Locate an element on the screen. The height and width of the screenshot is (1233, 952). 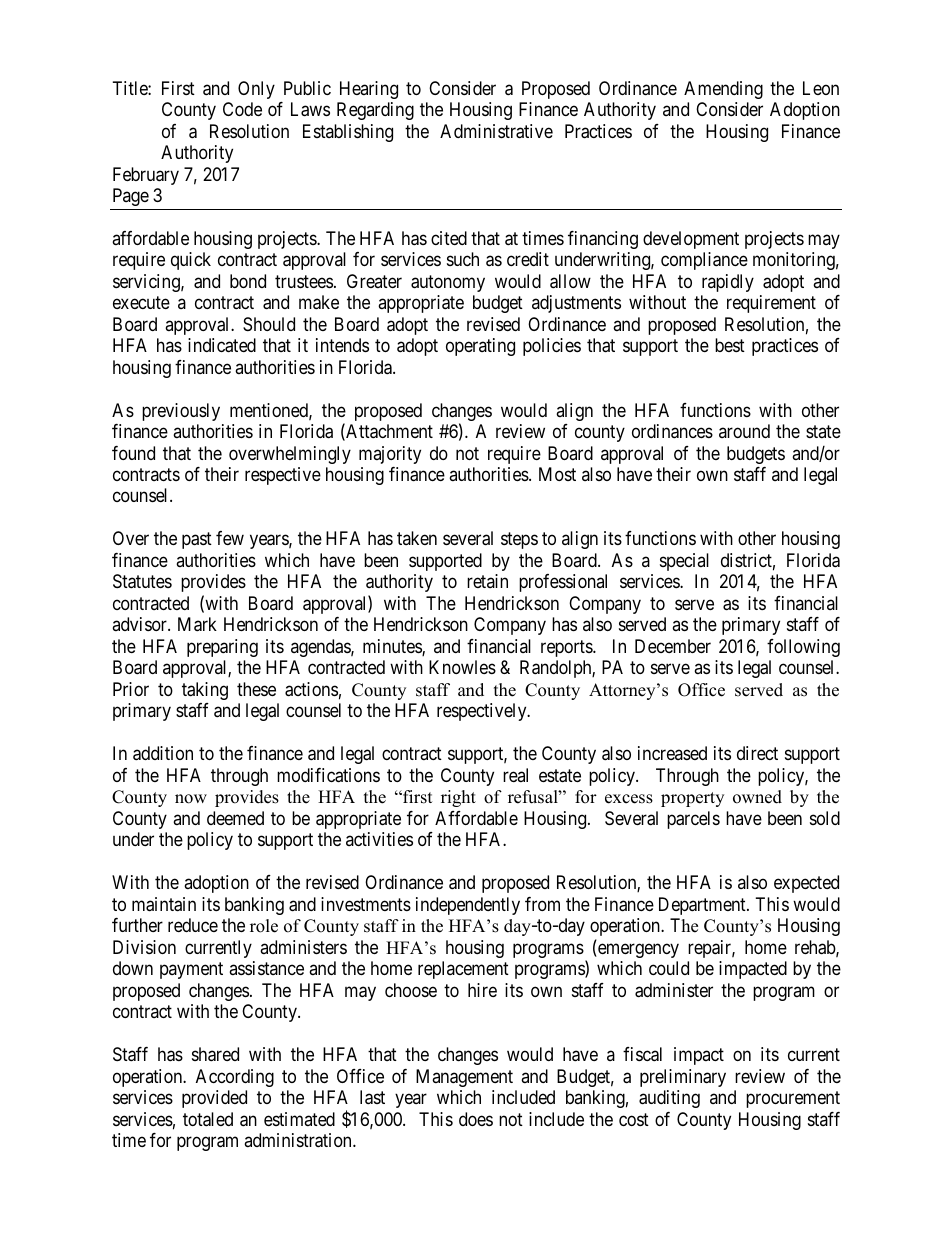
independently is located at coordinates (468, 906).
